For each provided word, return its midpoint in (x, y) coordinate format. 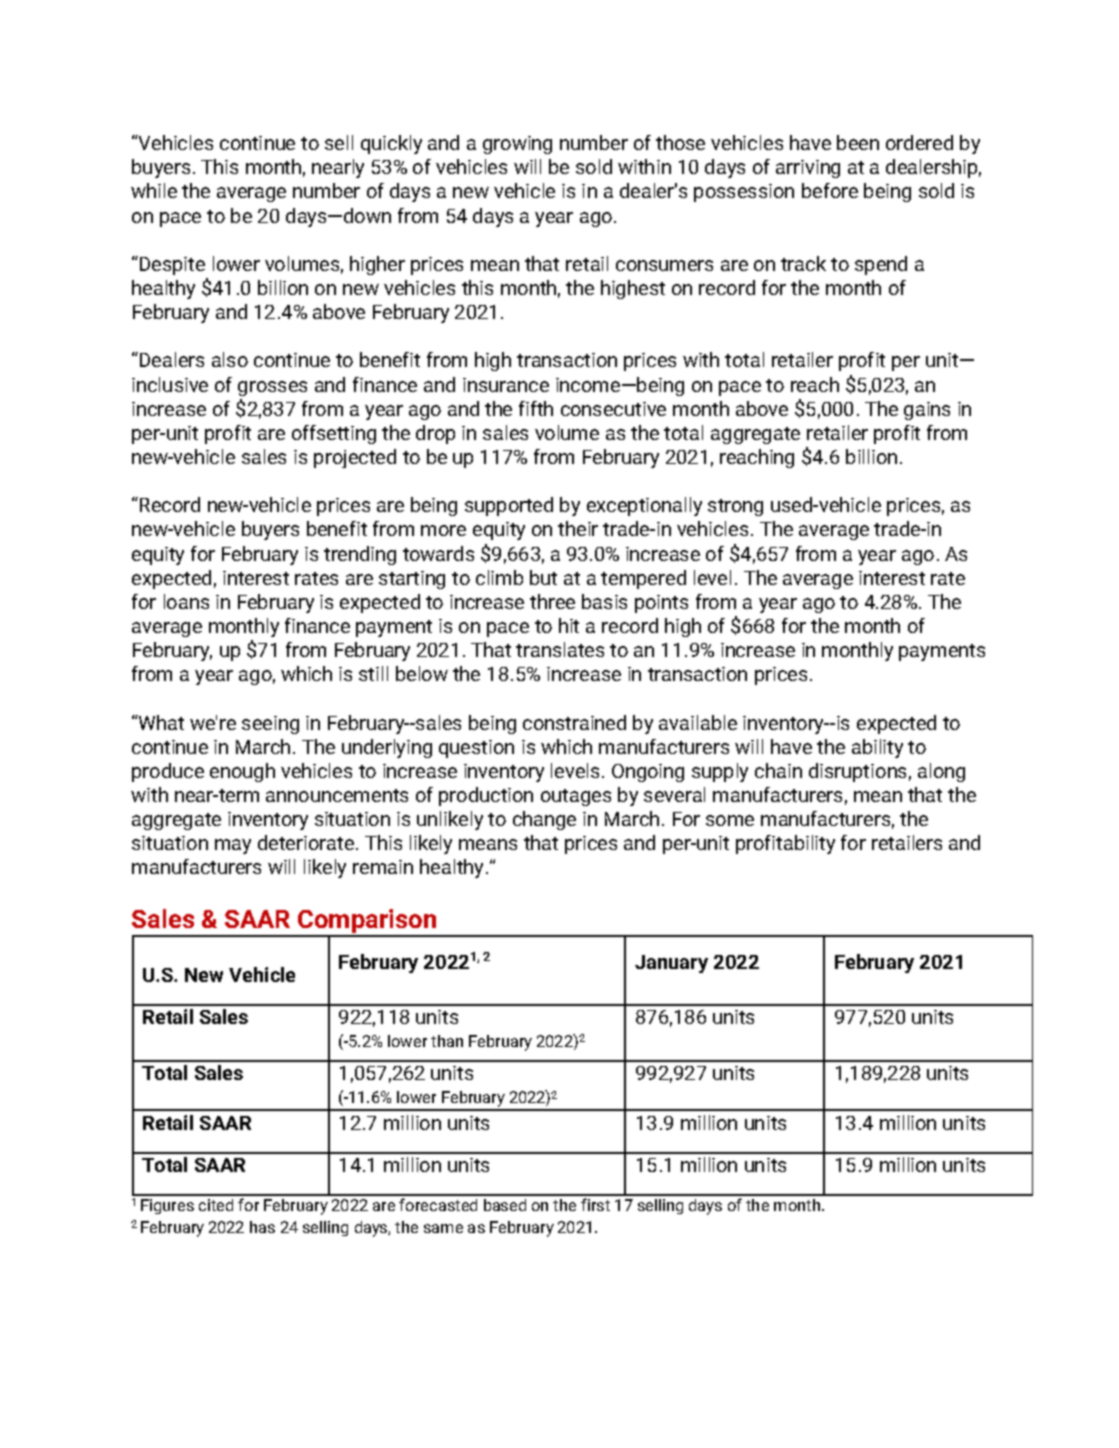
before (830, 190)
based (505, 1205)
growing (517, 145)
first (595, 1204)
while (154, 190)
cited (216, 1205)
